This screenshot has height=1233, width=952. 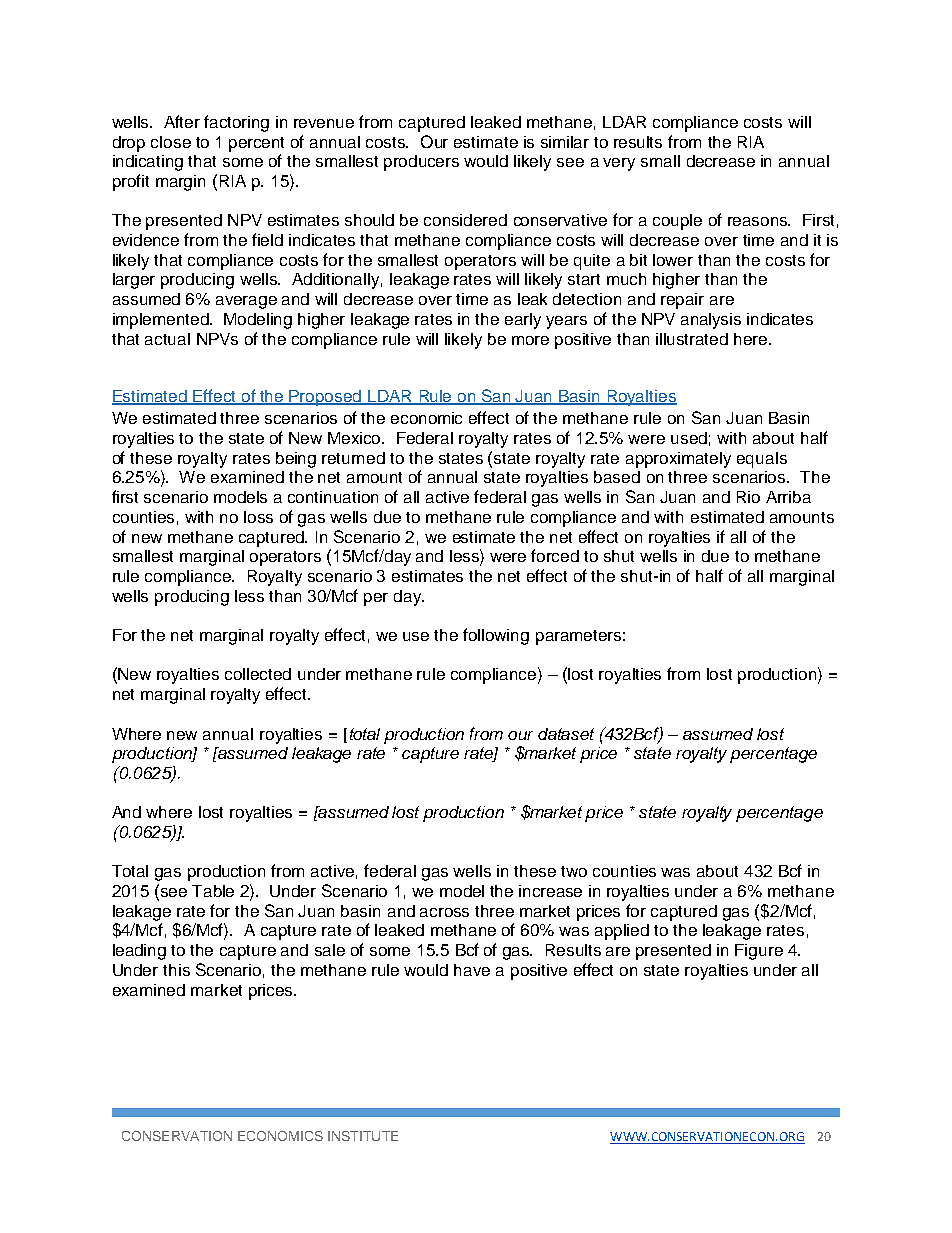 I want to click on forced, so click(x=555, y=555).
